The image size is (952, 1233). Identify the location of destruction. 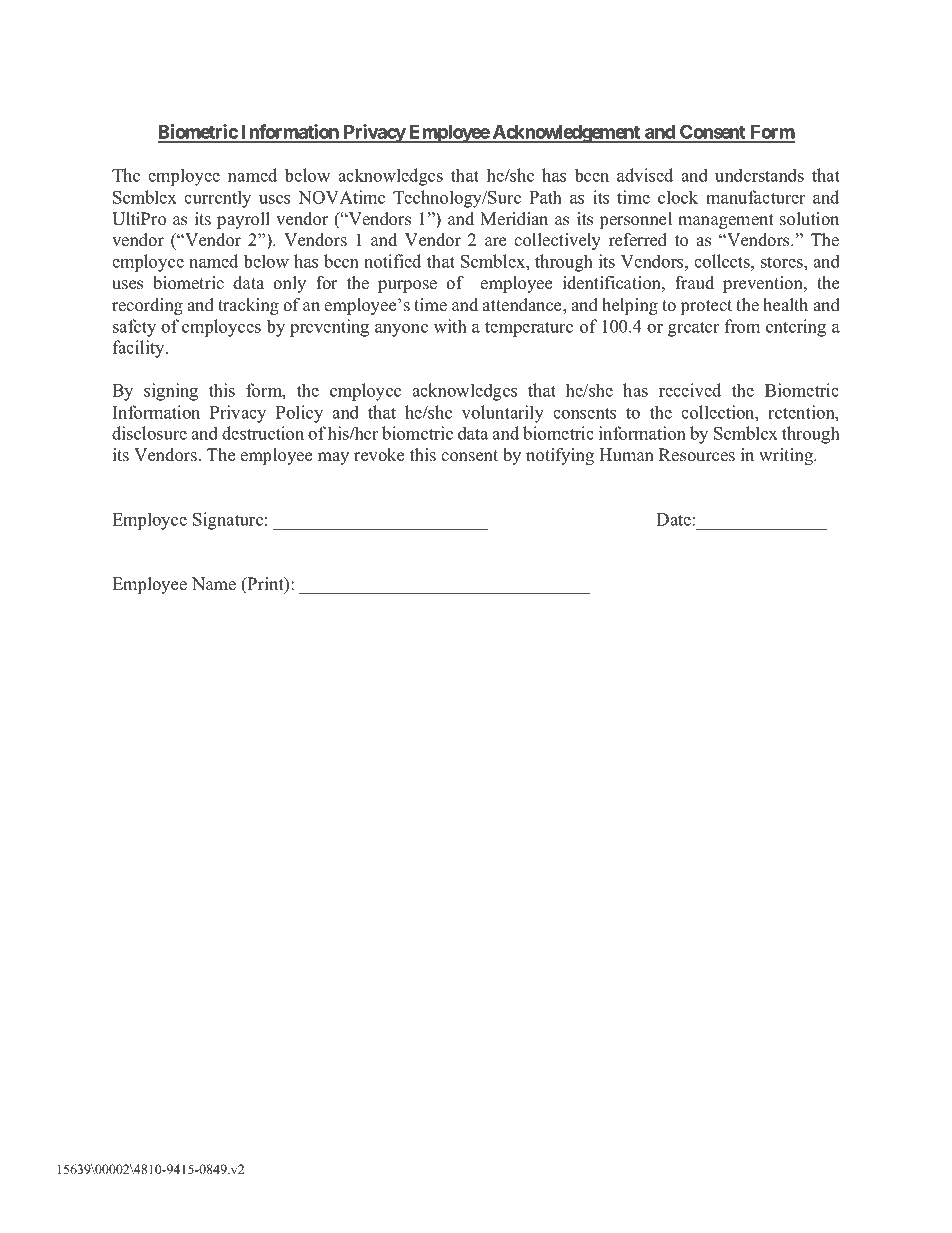
(263, 433).
